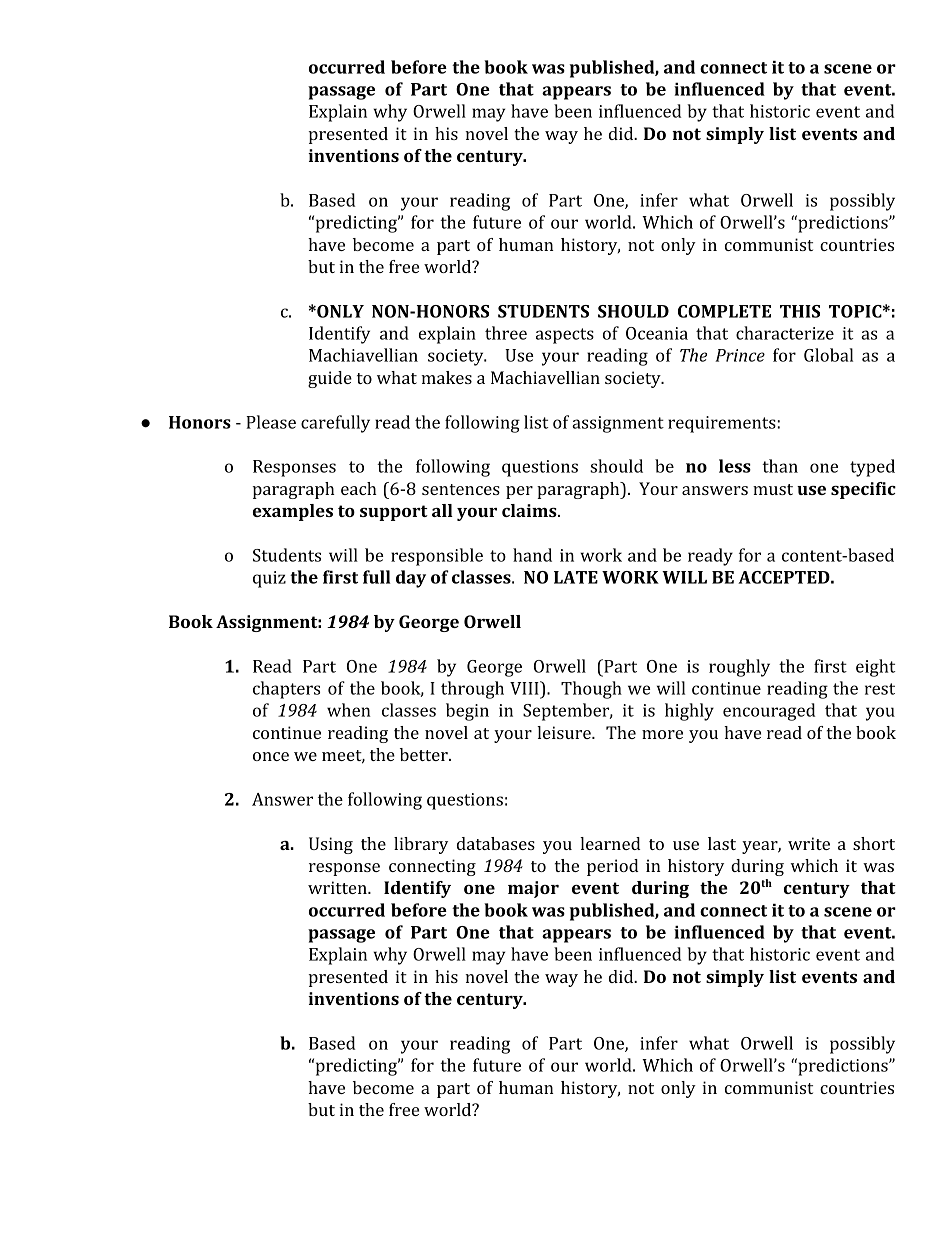 The image size is (952, 1233). I want to click on period, so click(612, 867).
